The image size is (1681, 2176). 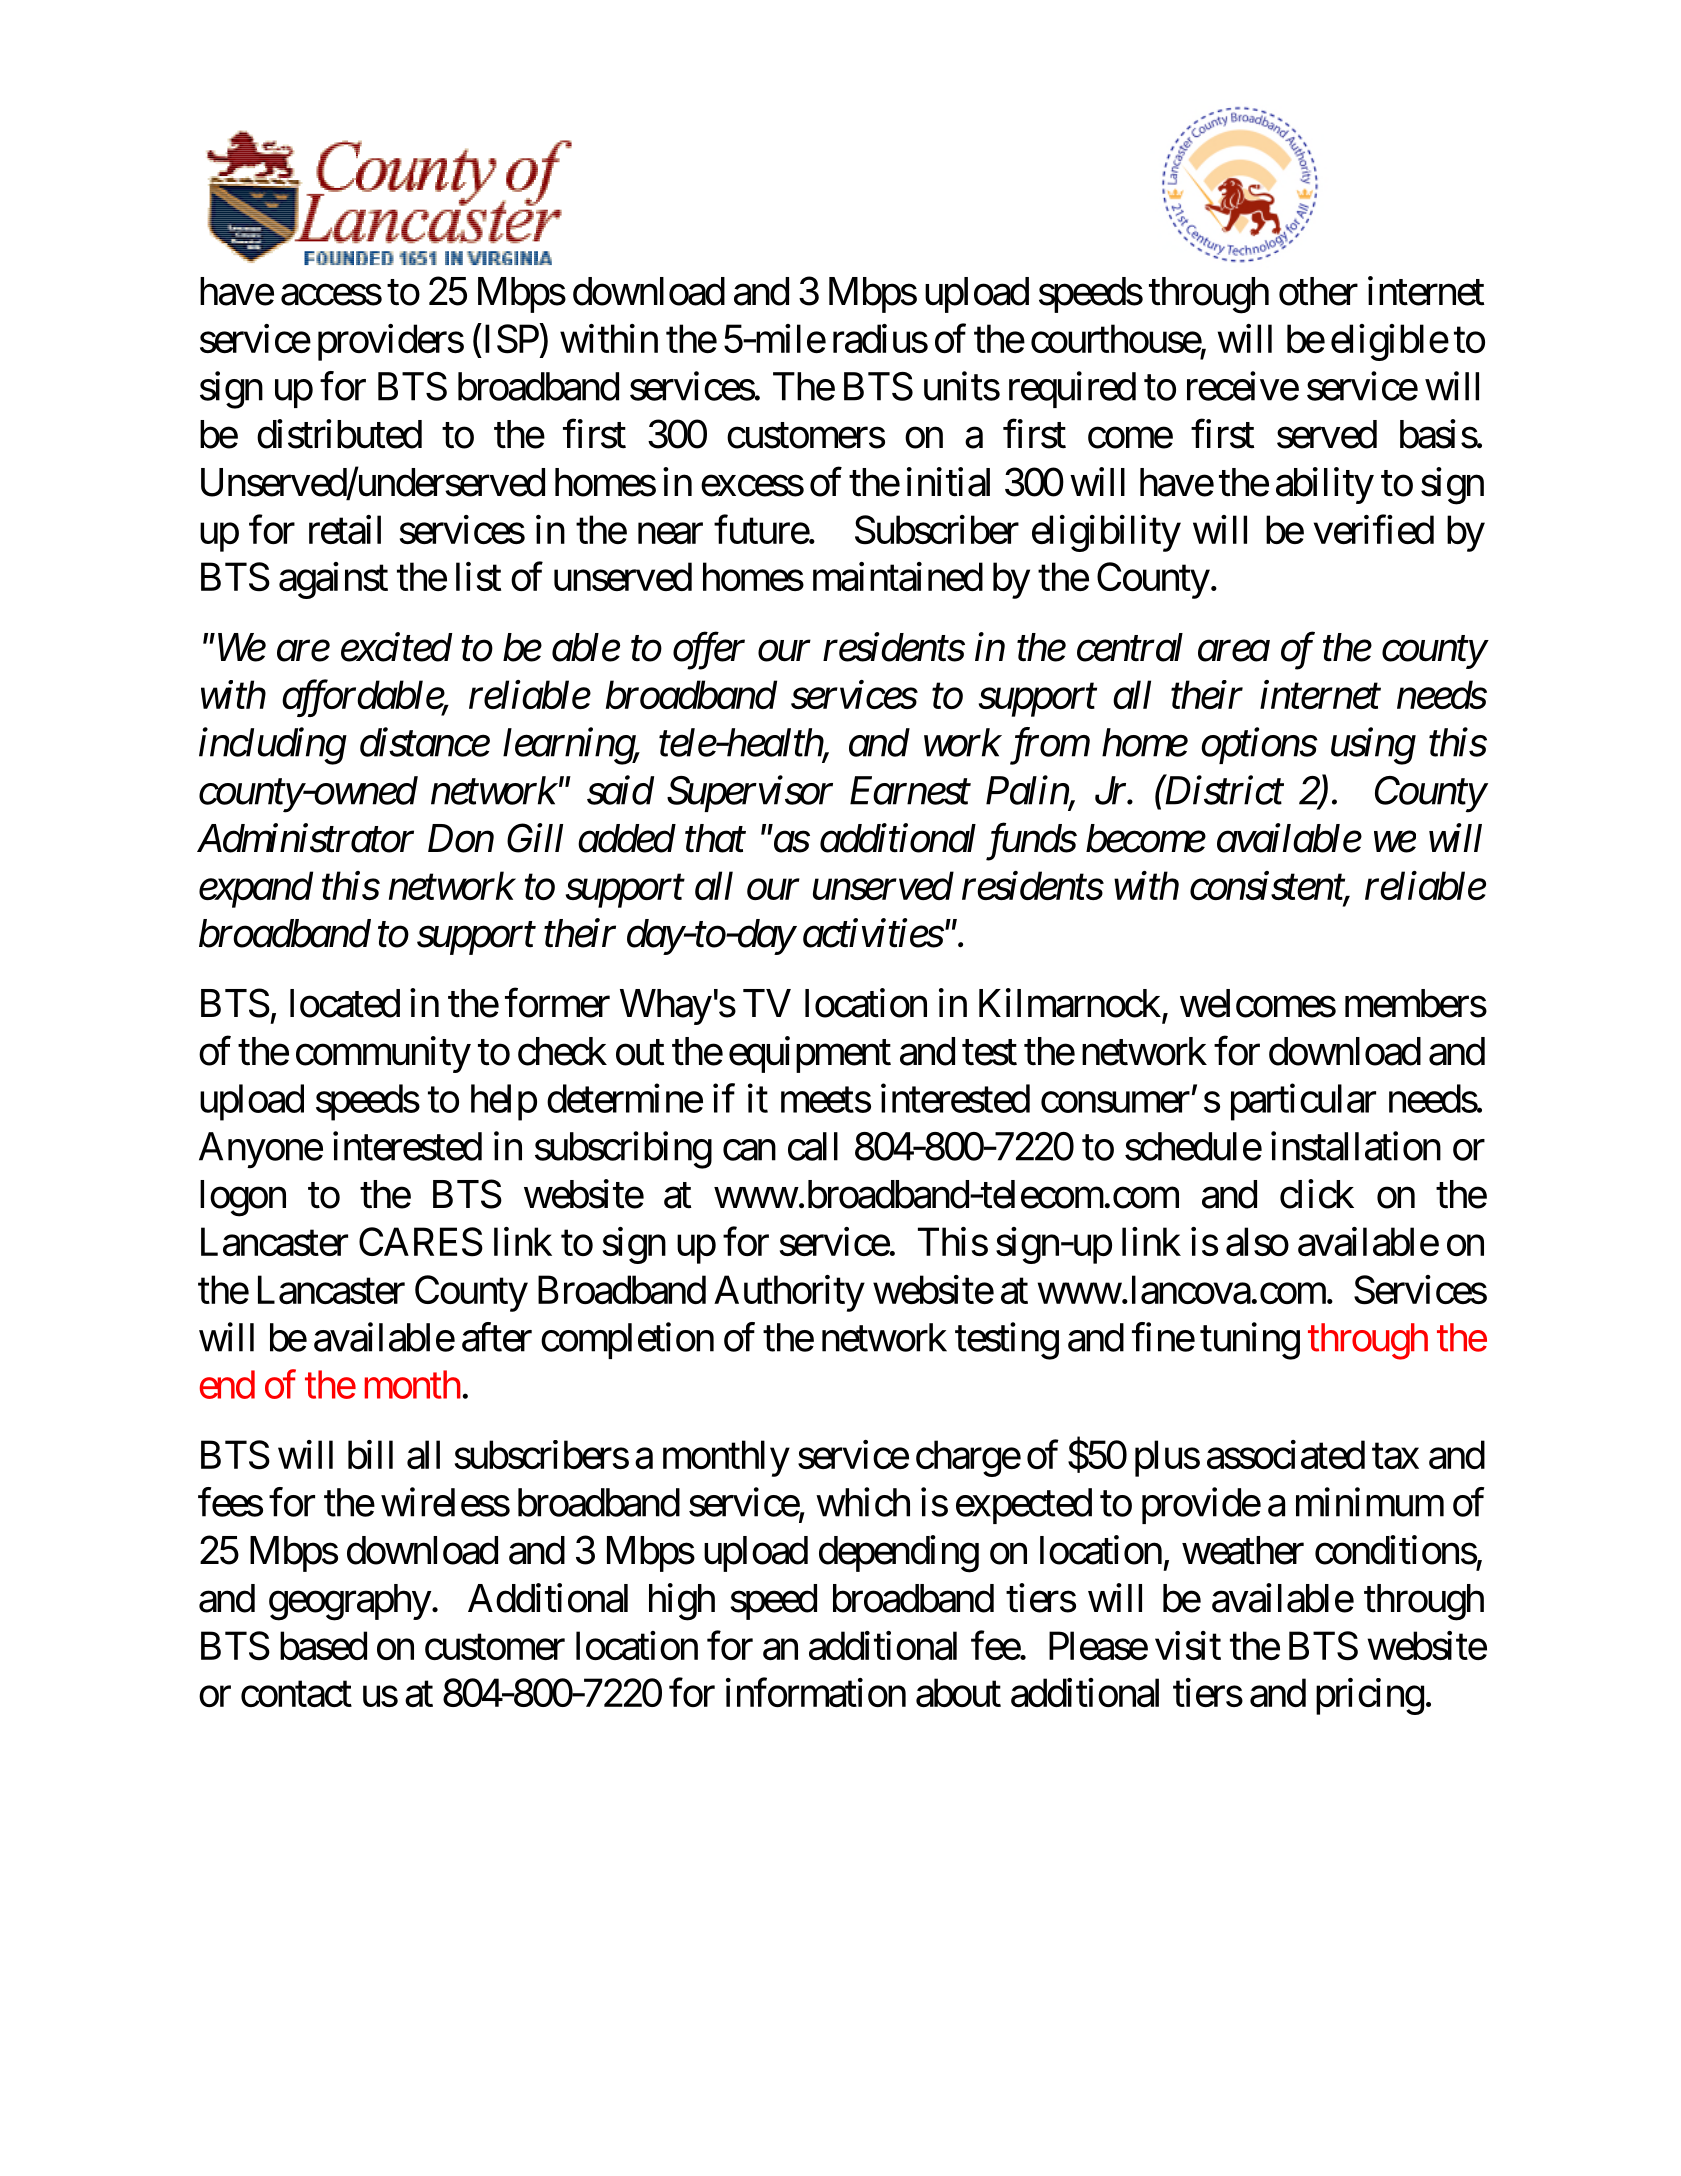 I want to click on offer, so click(x=709, y=651).
